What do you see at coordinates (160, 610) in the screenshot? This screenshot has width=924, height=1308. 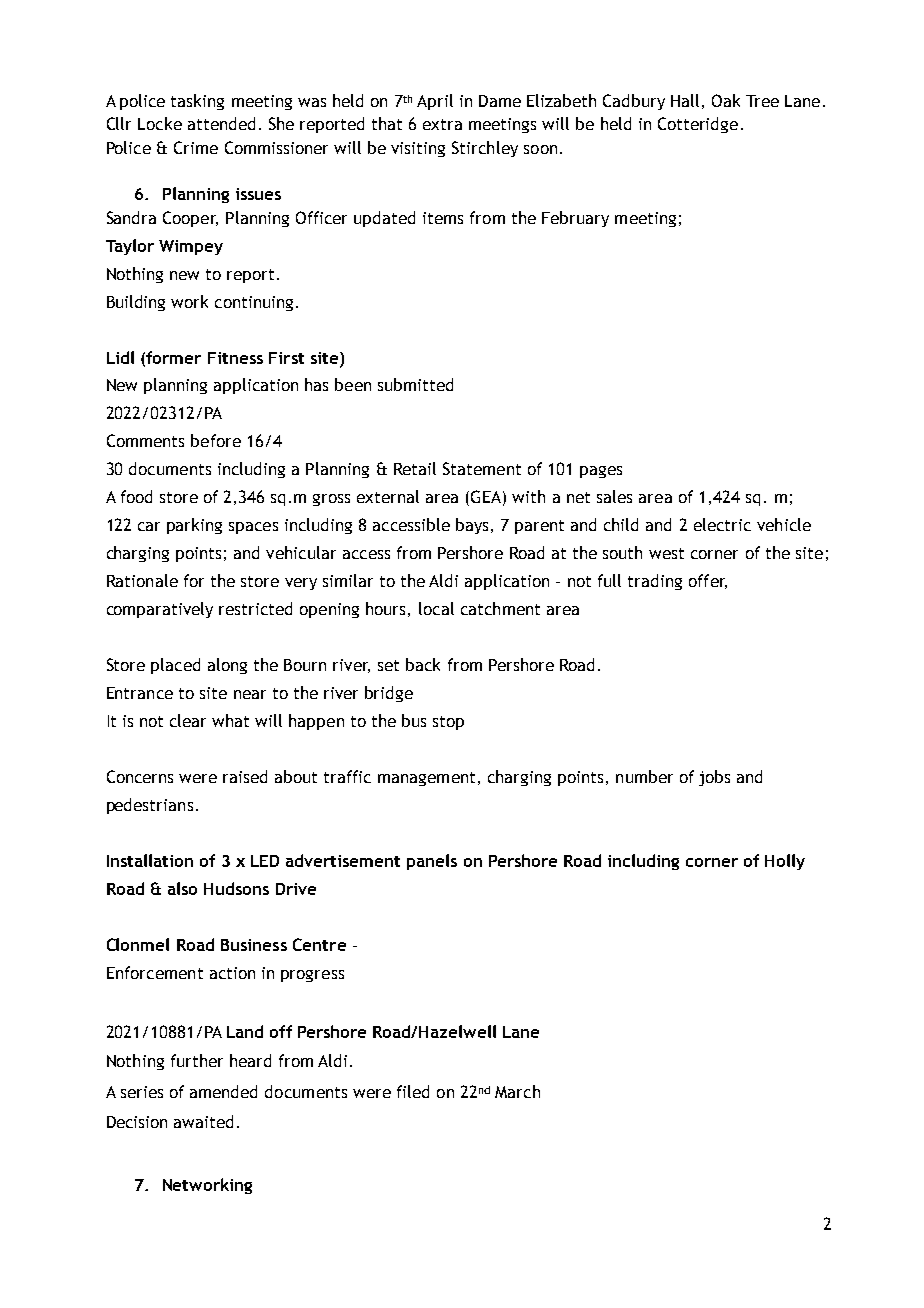 I see `comparatively` at bounding box center [160, 610].
